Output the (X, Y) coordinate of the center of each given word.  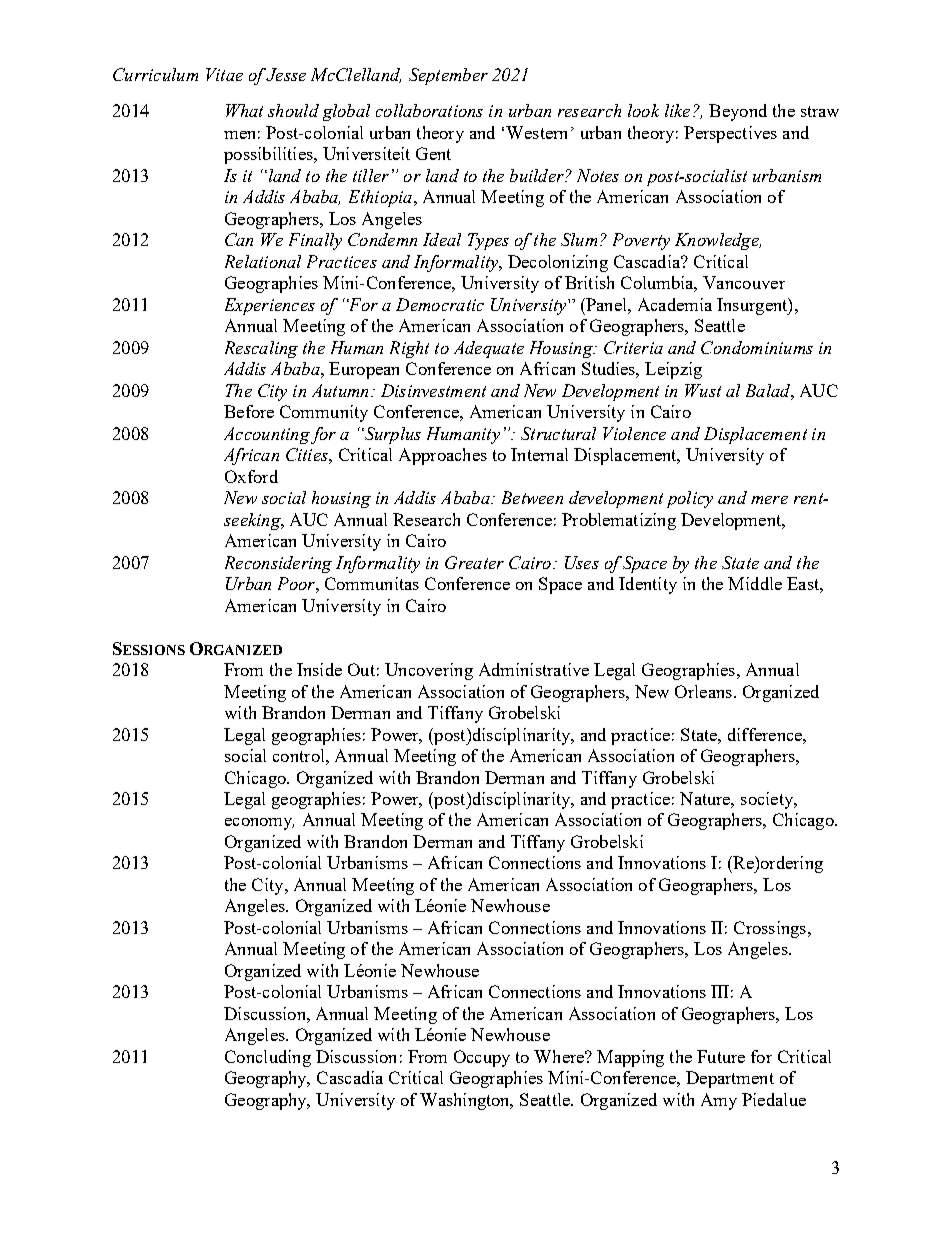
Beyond (738, 112)
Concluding (268, 1058)
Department (730, 1079)
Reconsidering (278, 564)
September (448, 76)
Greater (474, 562)
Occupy (482, 1058)
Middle (755, 583)
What (244, 110)
